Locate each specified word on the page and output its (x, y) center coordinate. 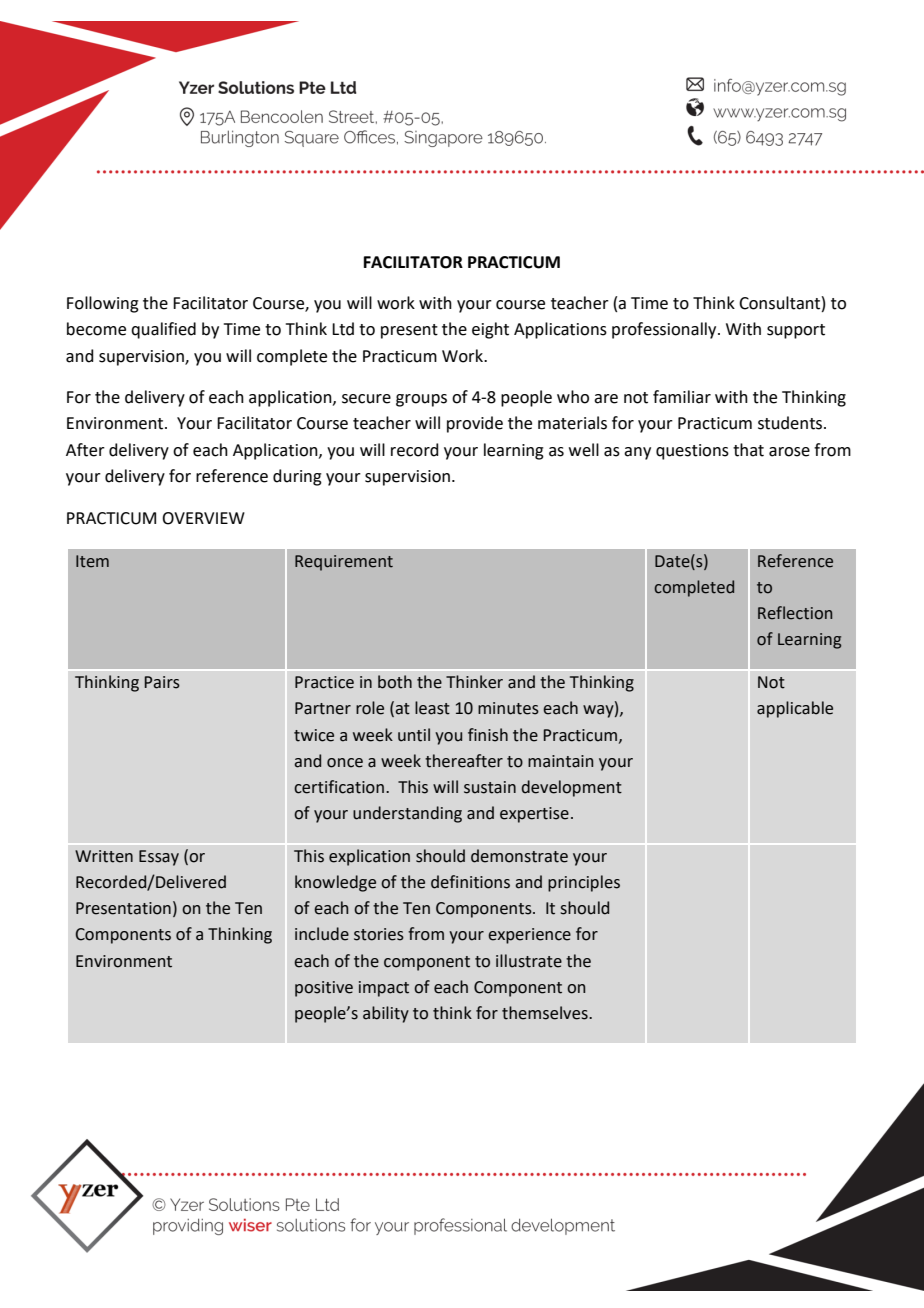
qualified (163, 330)
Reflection (795, 613)
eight (490, 330)
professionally (665, 330)
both (395, 682)
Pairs (162, 682)
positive (324, 989)
